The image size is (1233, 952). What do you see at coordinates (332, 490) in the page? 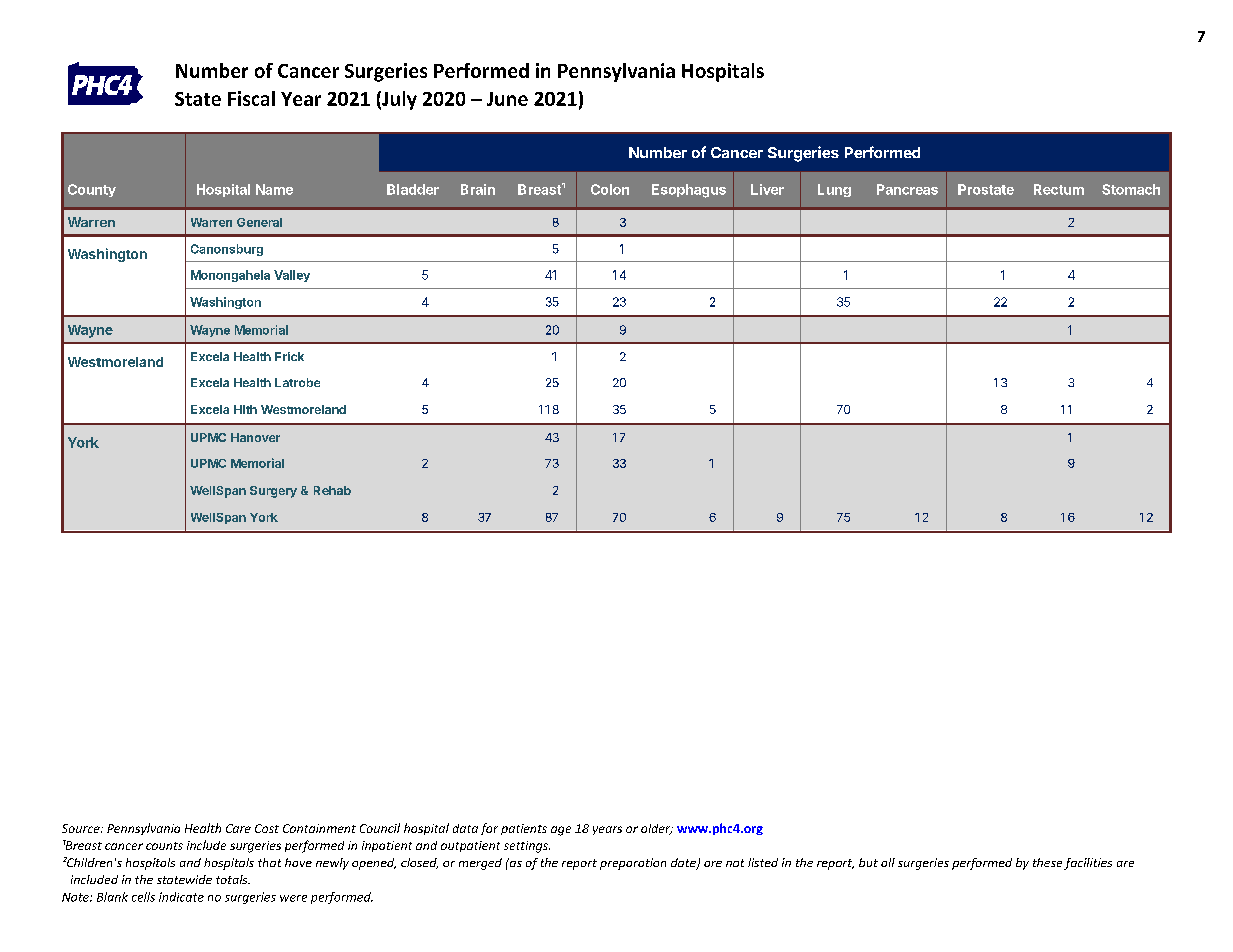
I see `Rehab` at bounding box center [332, 490].
